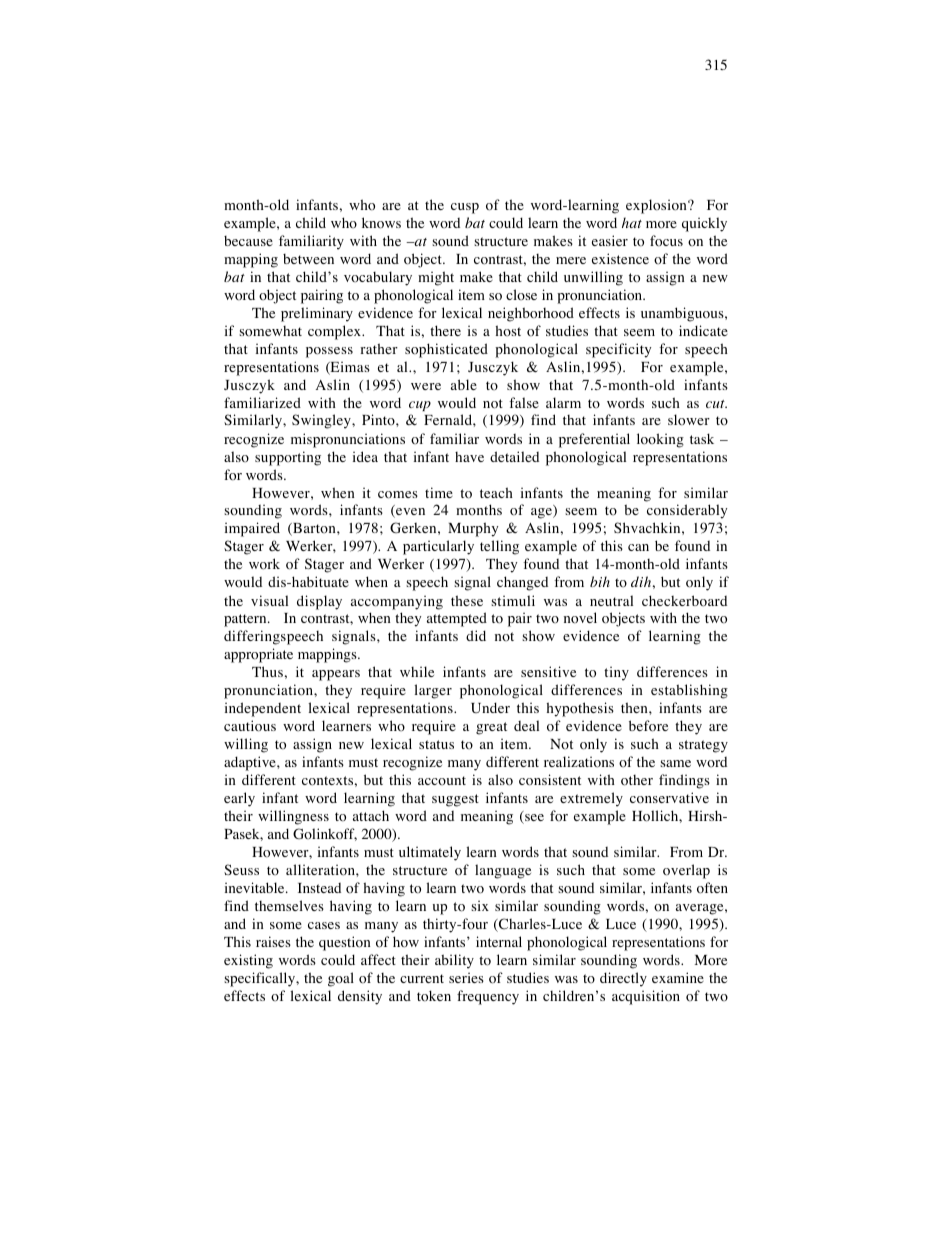 The image size is (952, 1233). I want to click on between, so click(308, 259).
